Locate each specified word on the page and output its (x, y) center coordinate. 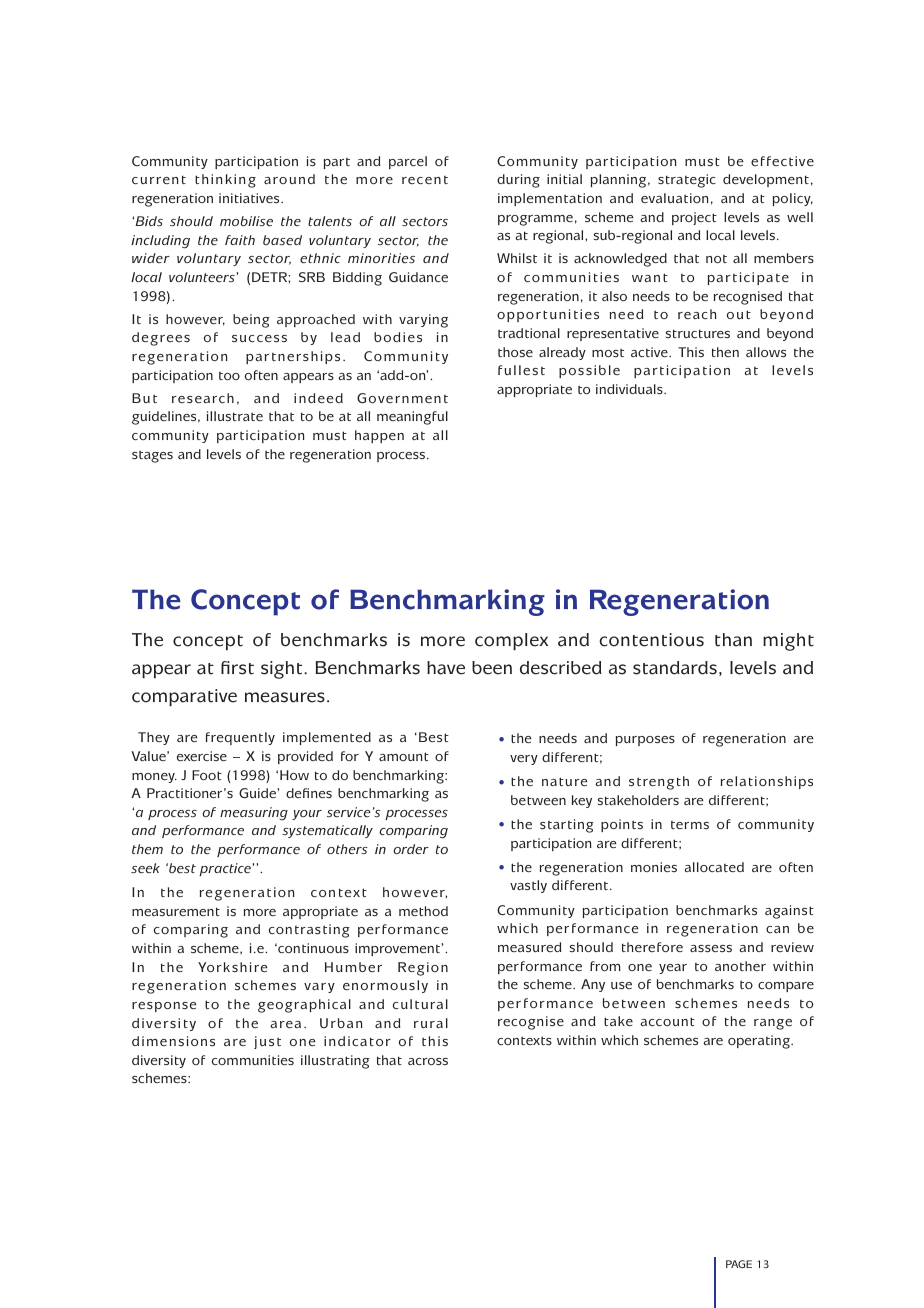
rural (431, 1023)
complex (511, 641)
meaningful (412, 418)
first (237, 668)
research (203, 398)
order (411, 849)
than (733, 640)
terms (690, 825)
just (267, 1042)
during (518, 181)
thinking (225, 181)
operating (760, 1042)
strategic (687, 181)
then (725, 352)
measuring (254, 814)
